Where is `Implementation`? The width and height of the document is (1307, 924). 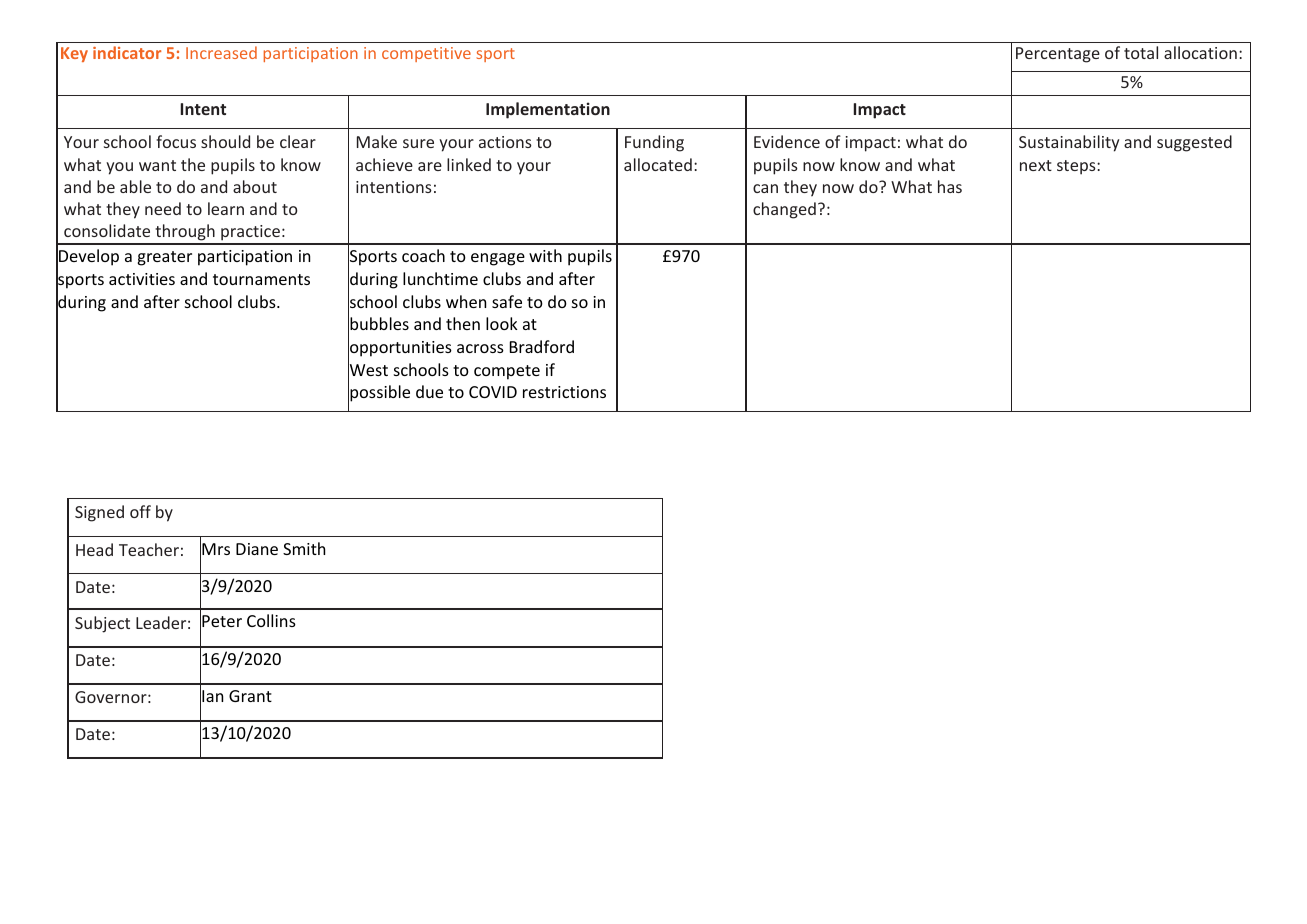 Implementation is located at coordinates (548, 110).
